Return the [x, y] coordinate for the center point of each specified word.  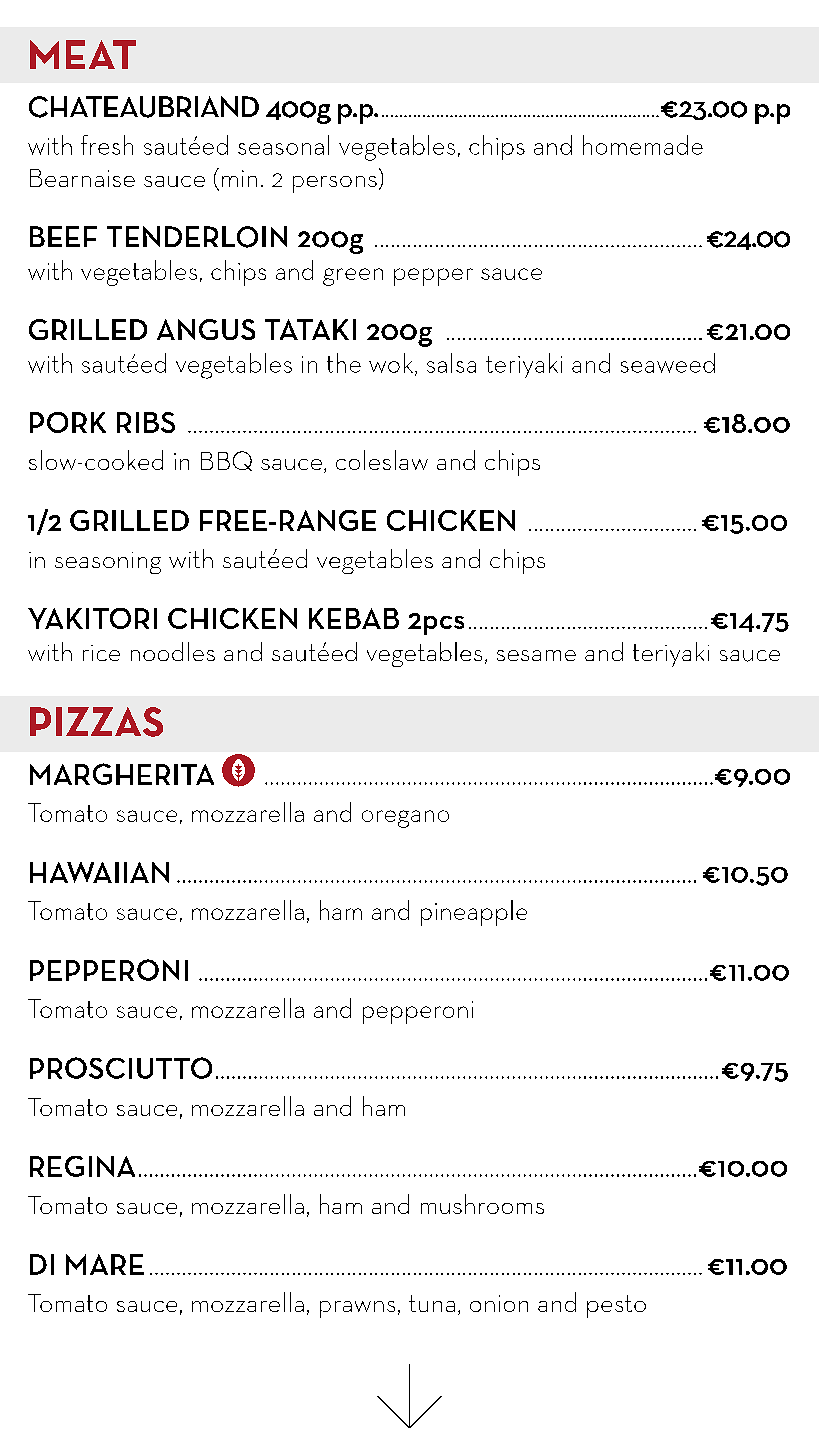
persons [335, 184]
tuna [432, 1303]
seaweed [668, 363]
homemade [643, 145]
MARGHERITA [122, 774]
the [344, 363]
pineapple [474, 913]
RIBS [146, 422]
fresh [107, 145]
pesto [616, 1306]
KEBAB [354, 618]
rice [101, 653]
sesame [536, 655]
